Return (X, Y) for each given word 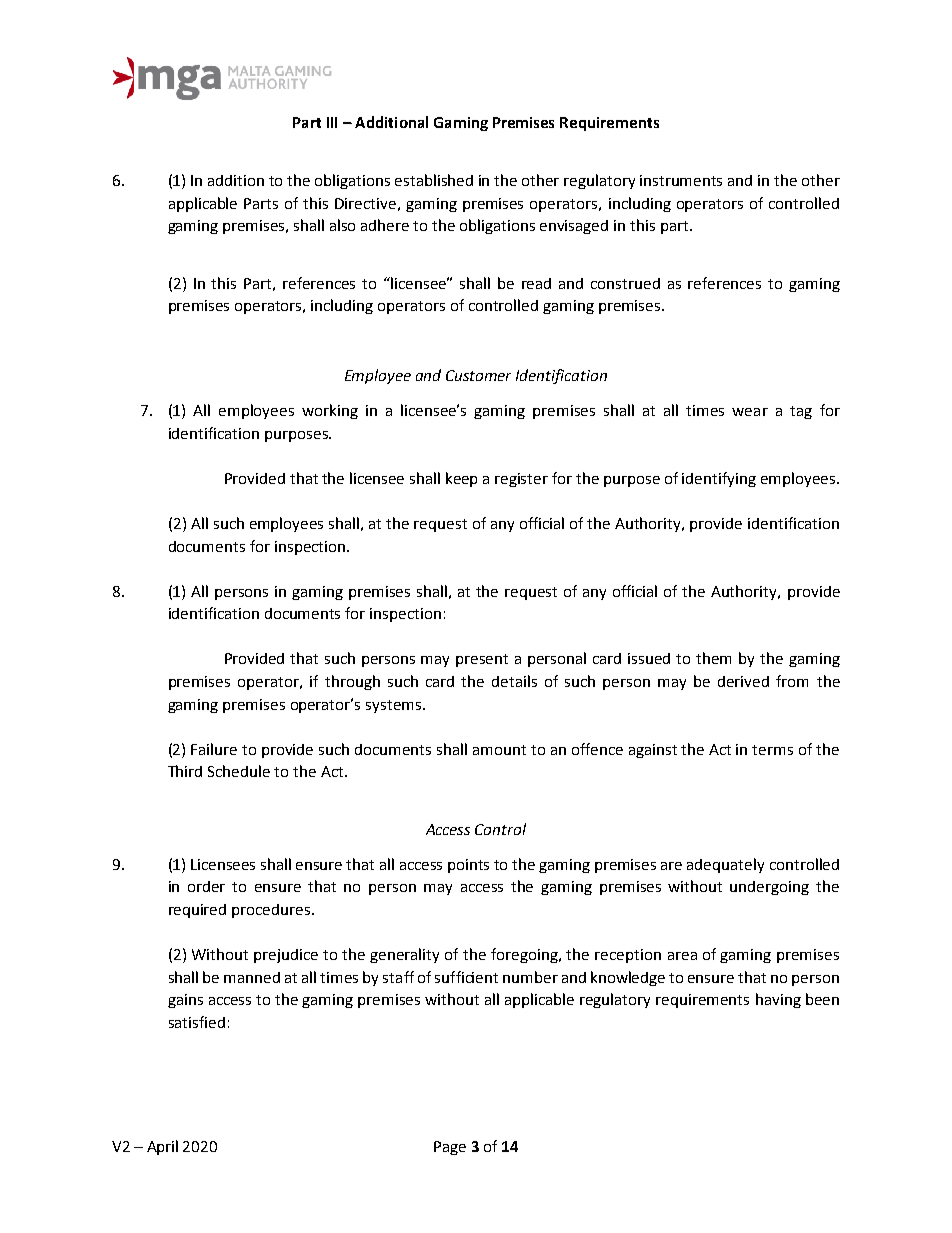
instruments (681, 180)
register (521, 480)
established (434, 180)
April (162, 1147)
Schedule (239, 771)
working (330, 411)
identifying (719, 479)
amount (499, 750)
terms (772, 750)
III (332, 122)
